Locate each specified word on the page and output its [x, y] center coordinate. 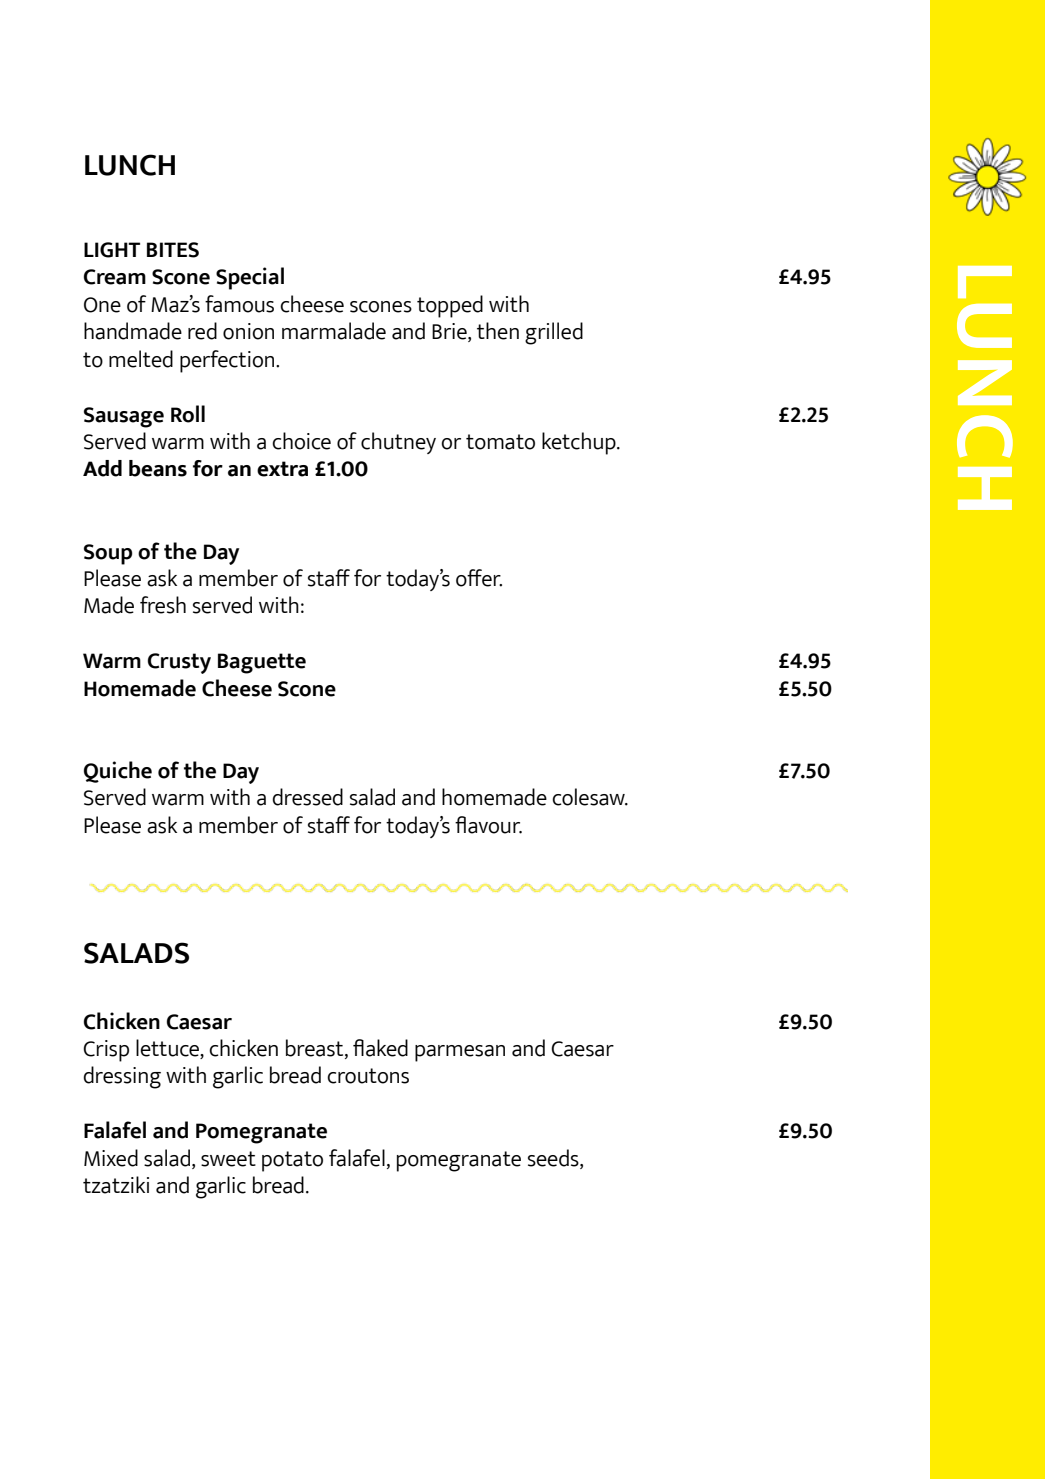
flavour [488, 825]
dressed [307, 797]
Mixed [111, 1158]
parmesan [460, 1053]
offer [479, 578]
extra [282, 469]
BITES [173, 250]
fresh [163, 605]
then [498, 331]
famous [239, 304]
